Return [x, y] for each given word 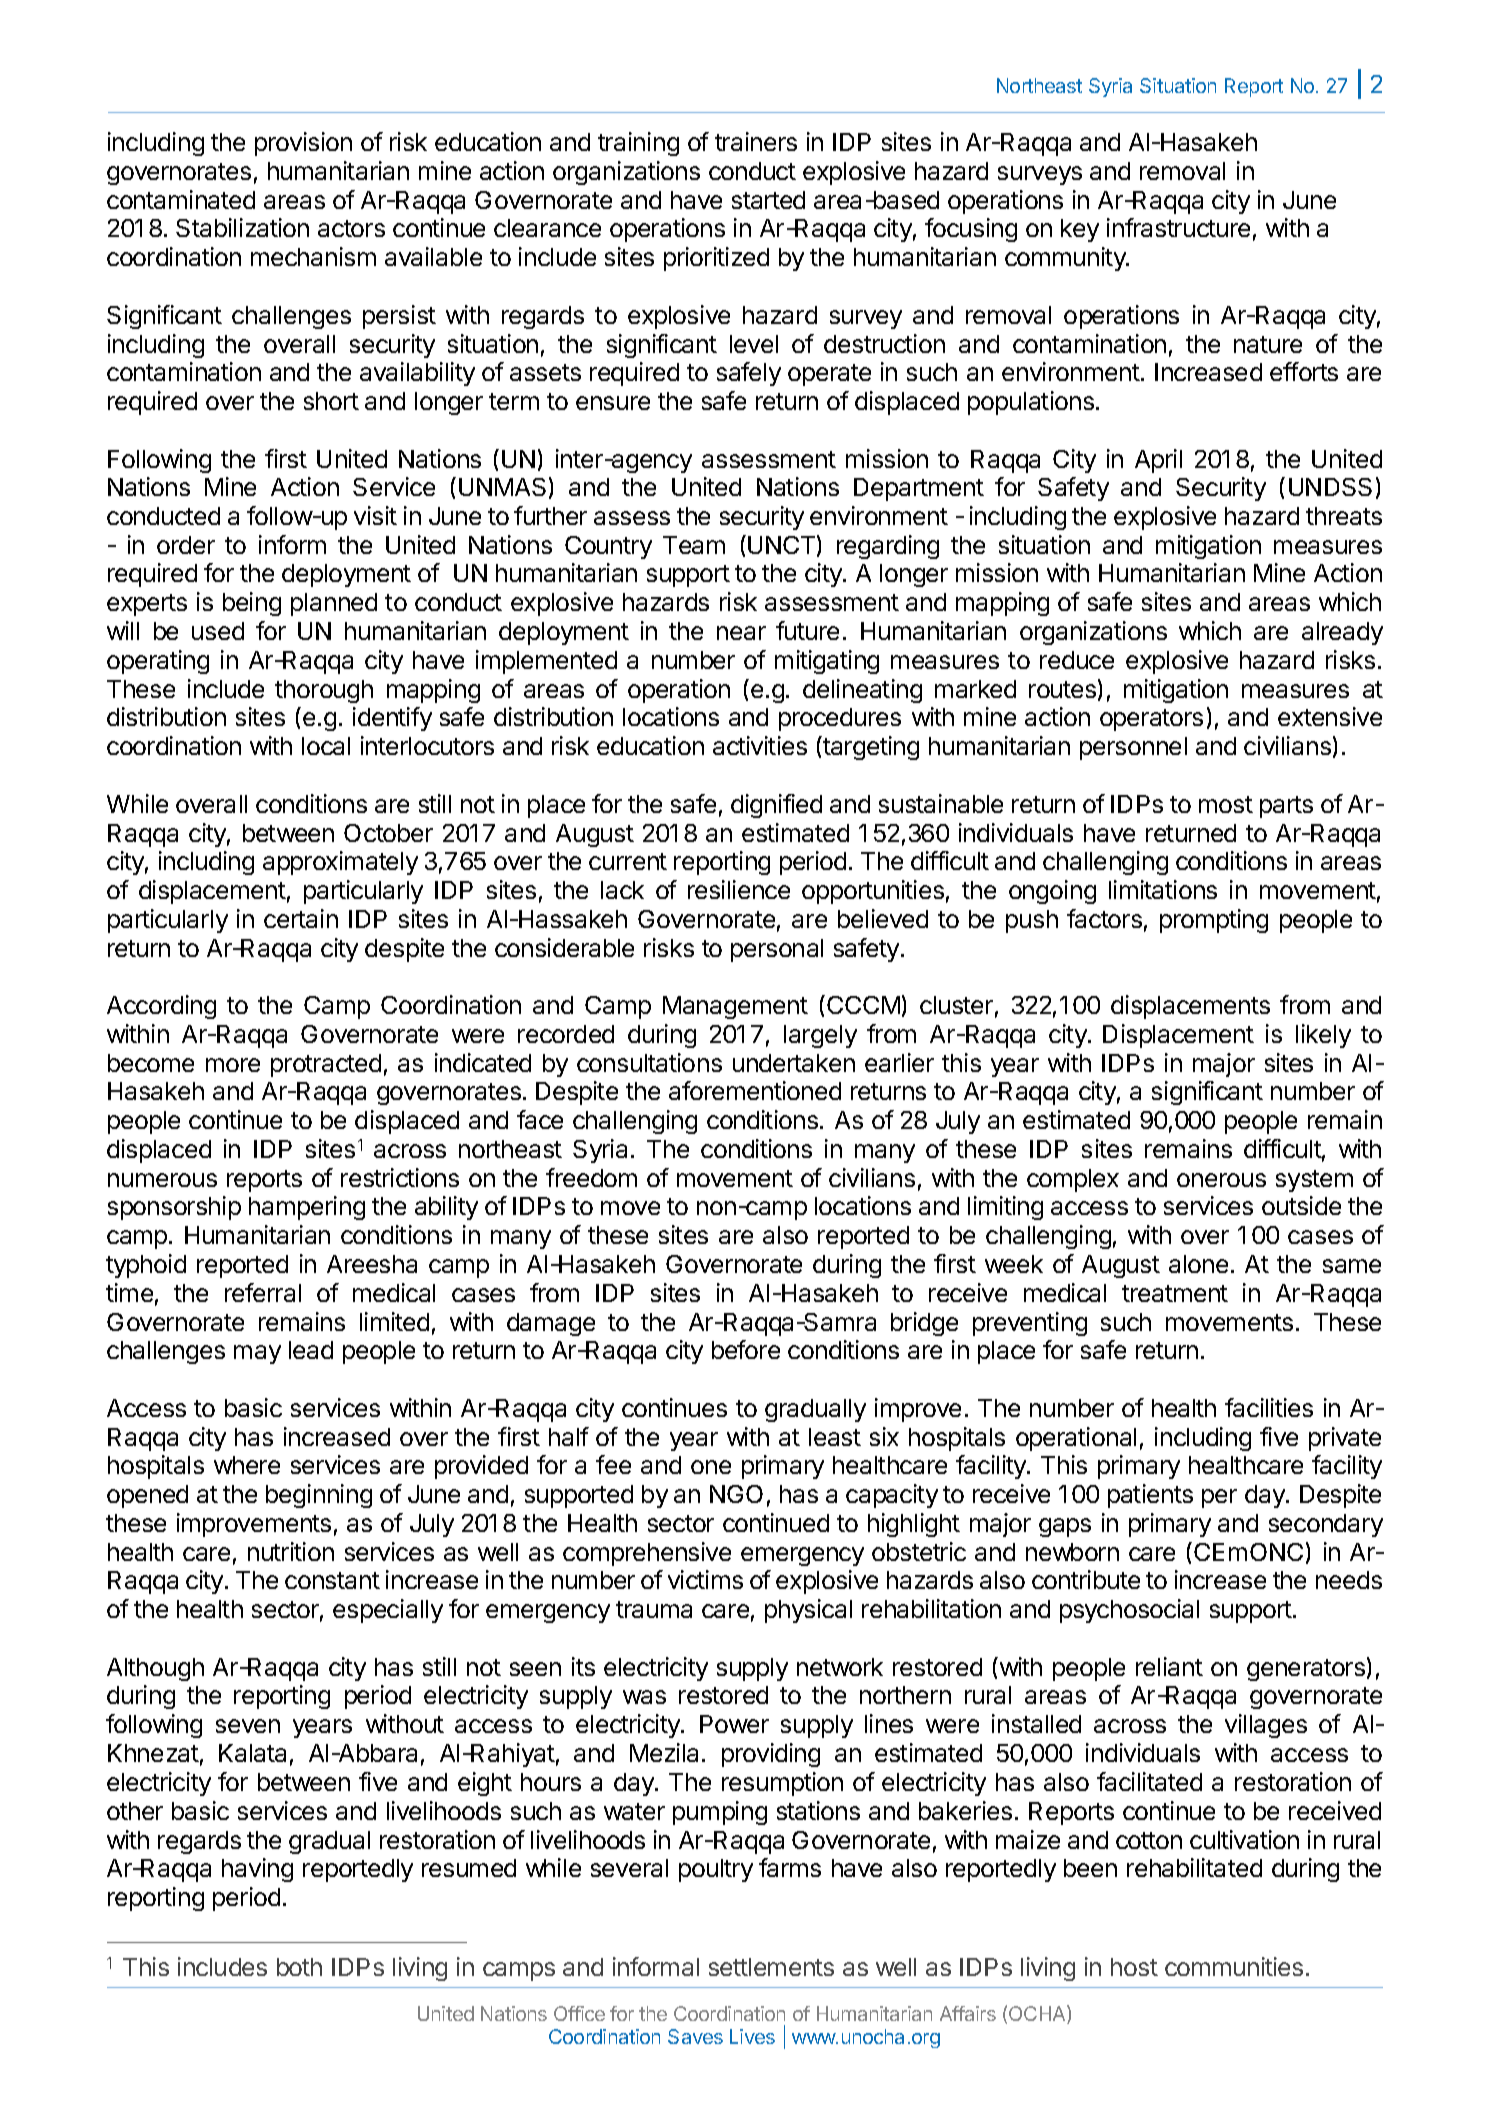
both [299, 1967]
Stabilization [242, 227]
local [326, 746]
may [257, 1354]
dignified [776, 806]
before [746, 1349]
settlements [771, 1967]
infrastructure [1178, 227]
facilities [1269, 1407]
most [1226, 804]
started [768, 200]
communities [1234, 1966]
